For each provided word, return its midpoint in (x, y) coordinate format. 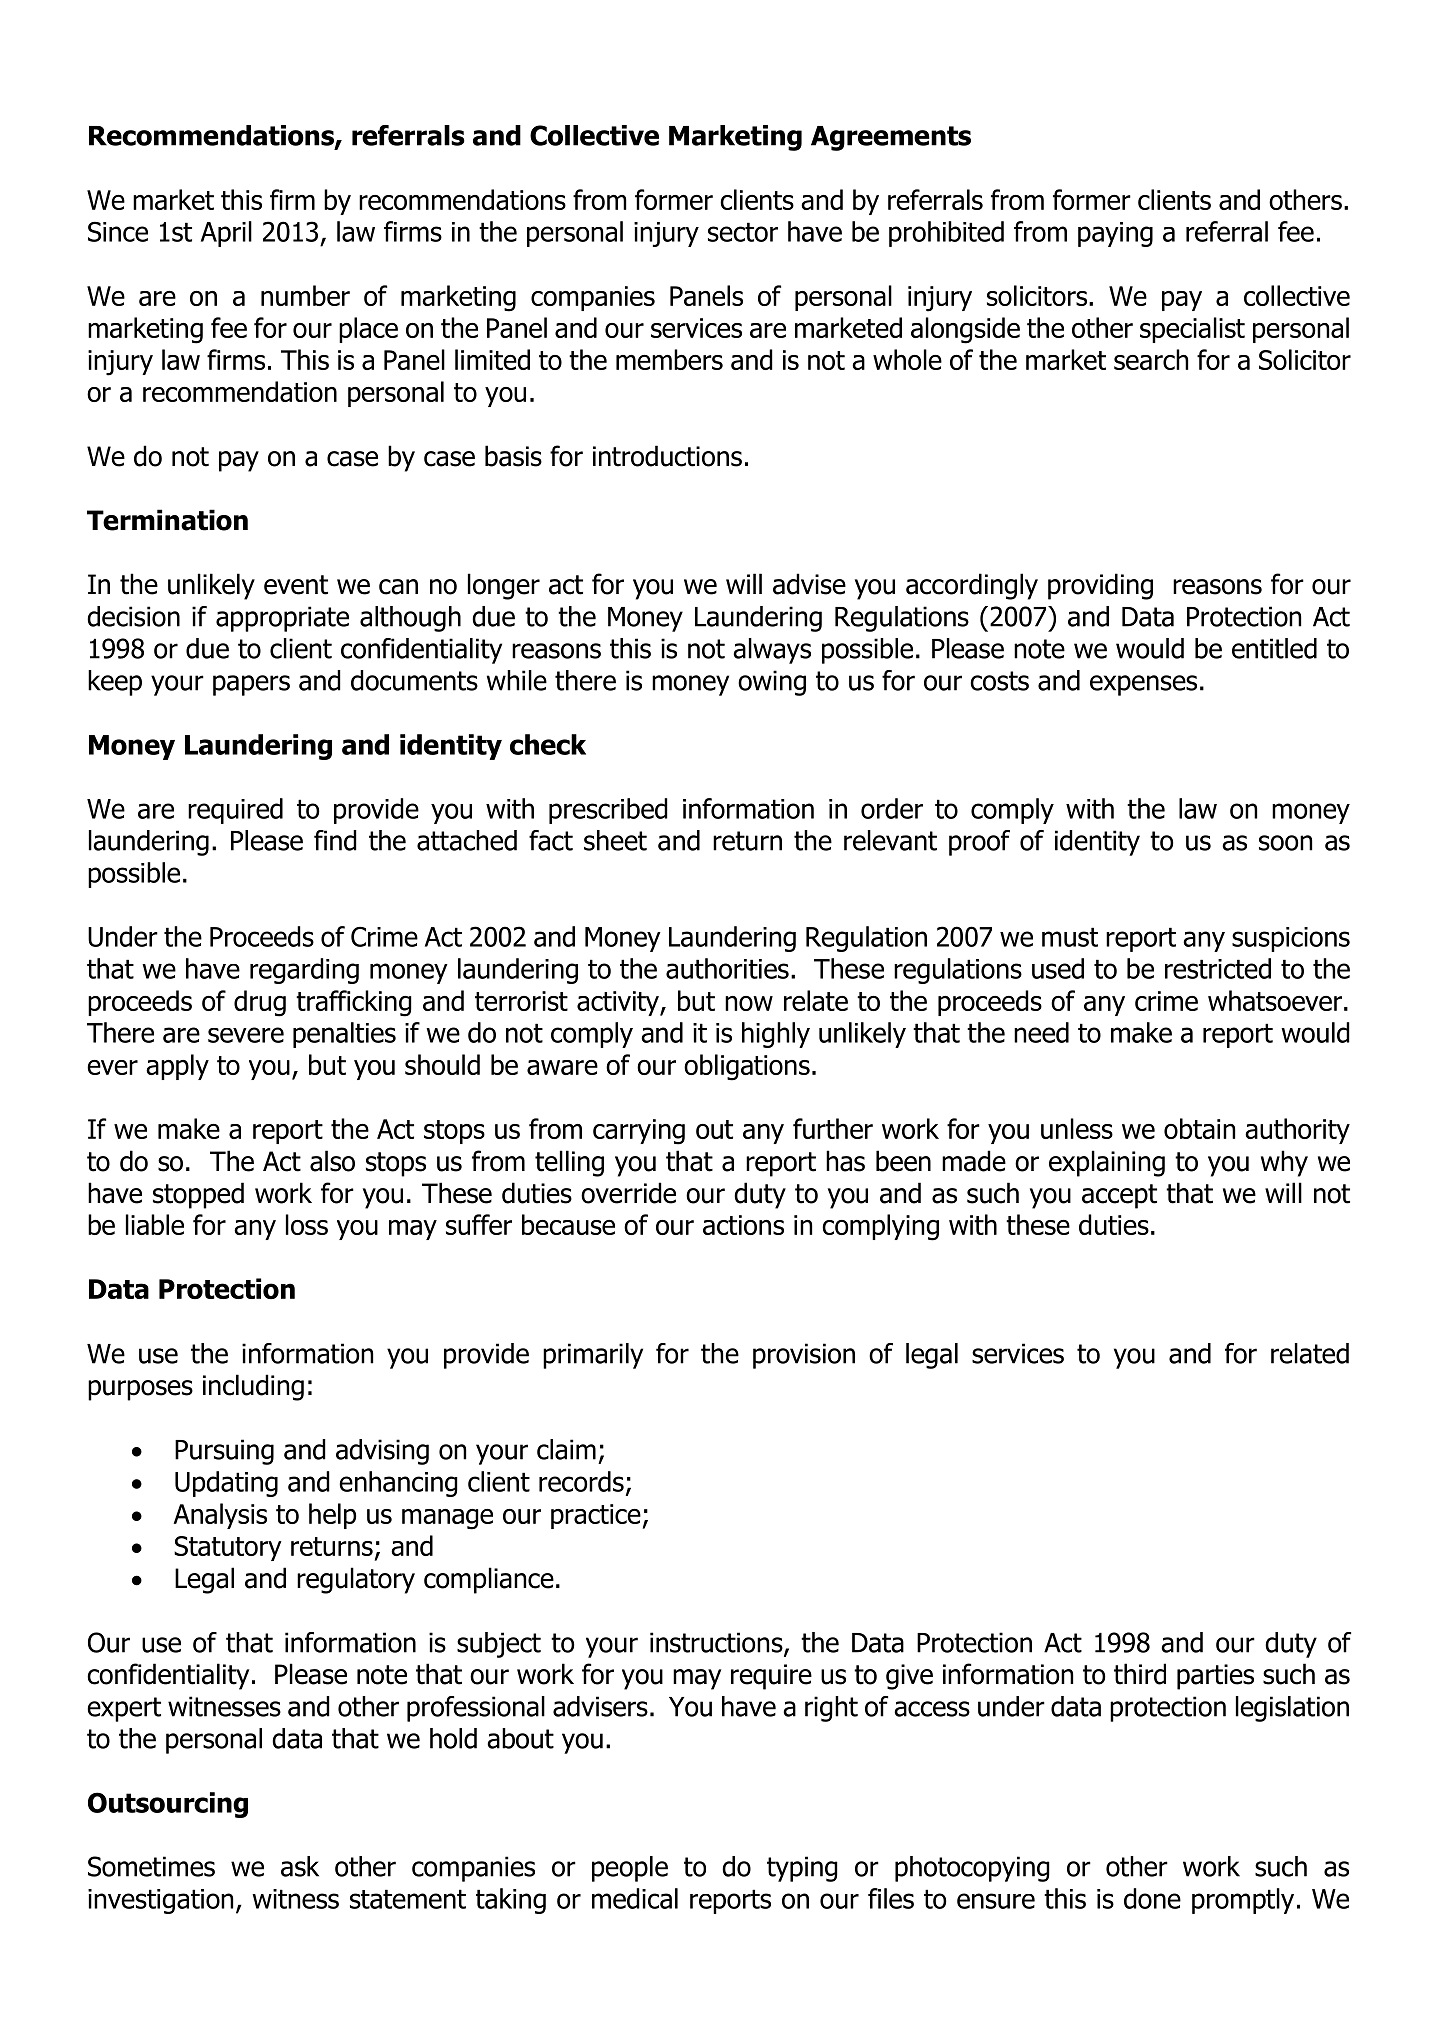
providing (1100, 586)
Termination (167, 520)
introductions (667, 456)
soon (1285, 843)
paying (1115, 234)
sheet (615, 840)
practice (596, 1516)
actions (743, 1225)
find (335, 840)
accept (1119, 1196)
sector (743, 232)
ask (300, 1866)
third (1140, 1674)
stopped (198, 1195)
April (226, 234)
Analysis (220, 1516)
